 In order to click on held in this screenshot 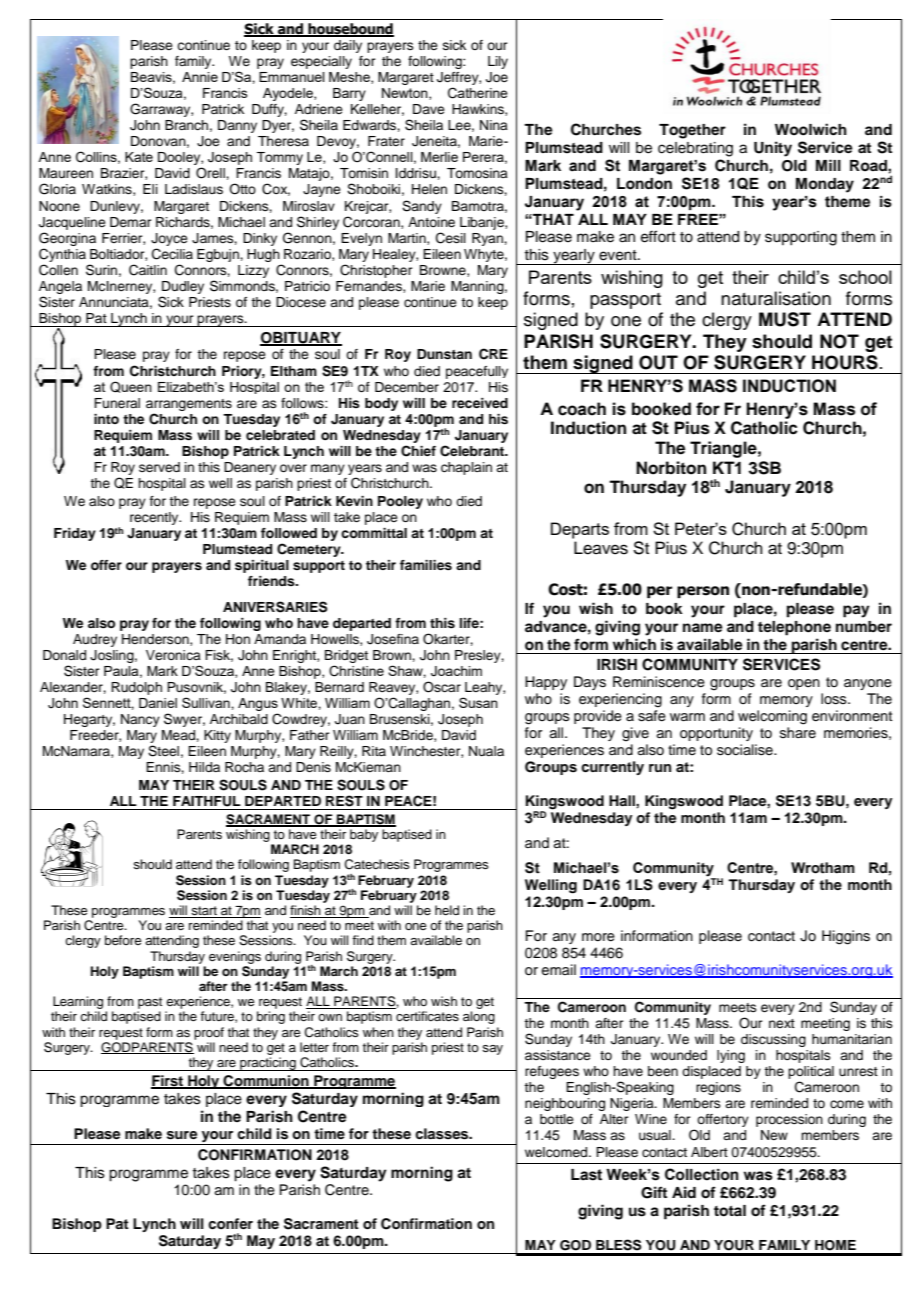, I will do `click(447, 910)`.
